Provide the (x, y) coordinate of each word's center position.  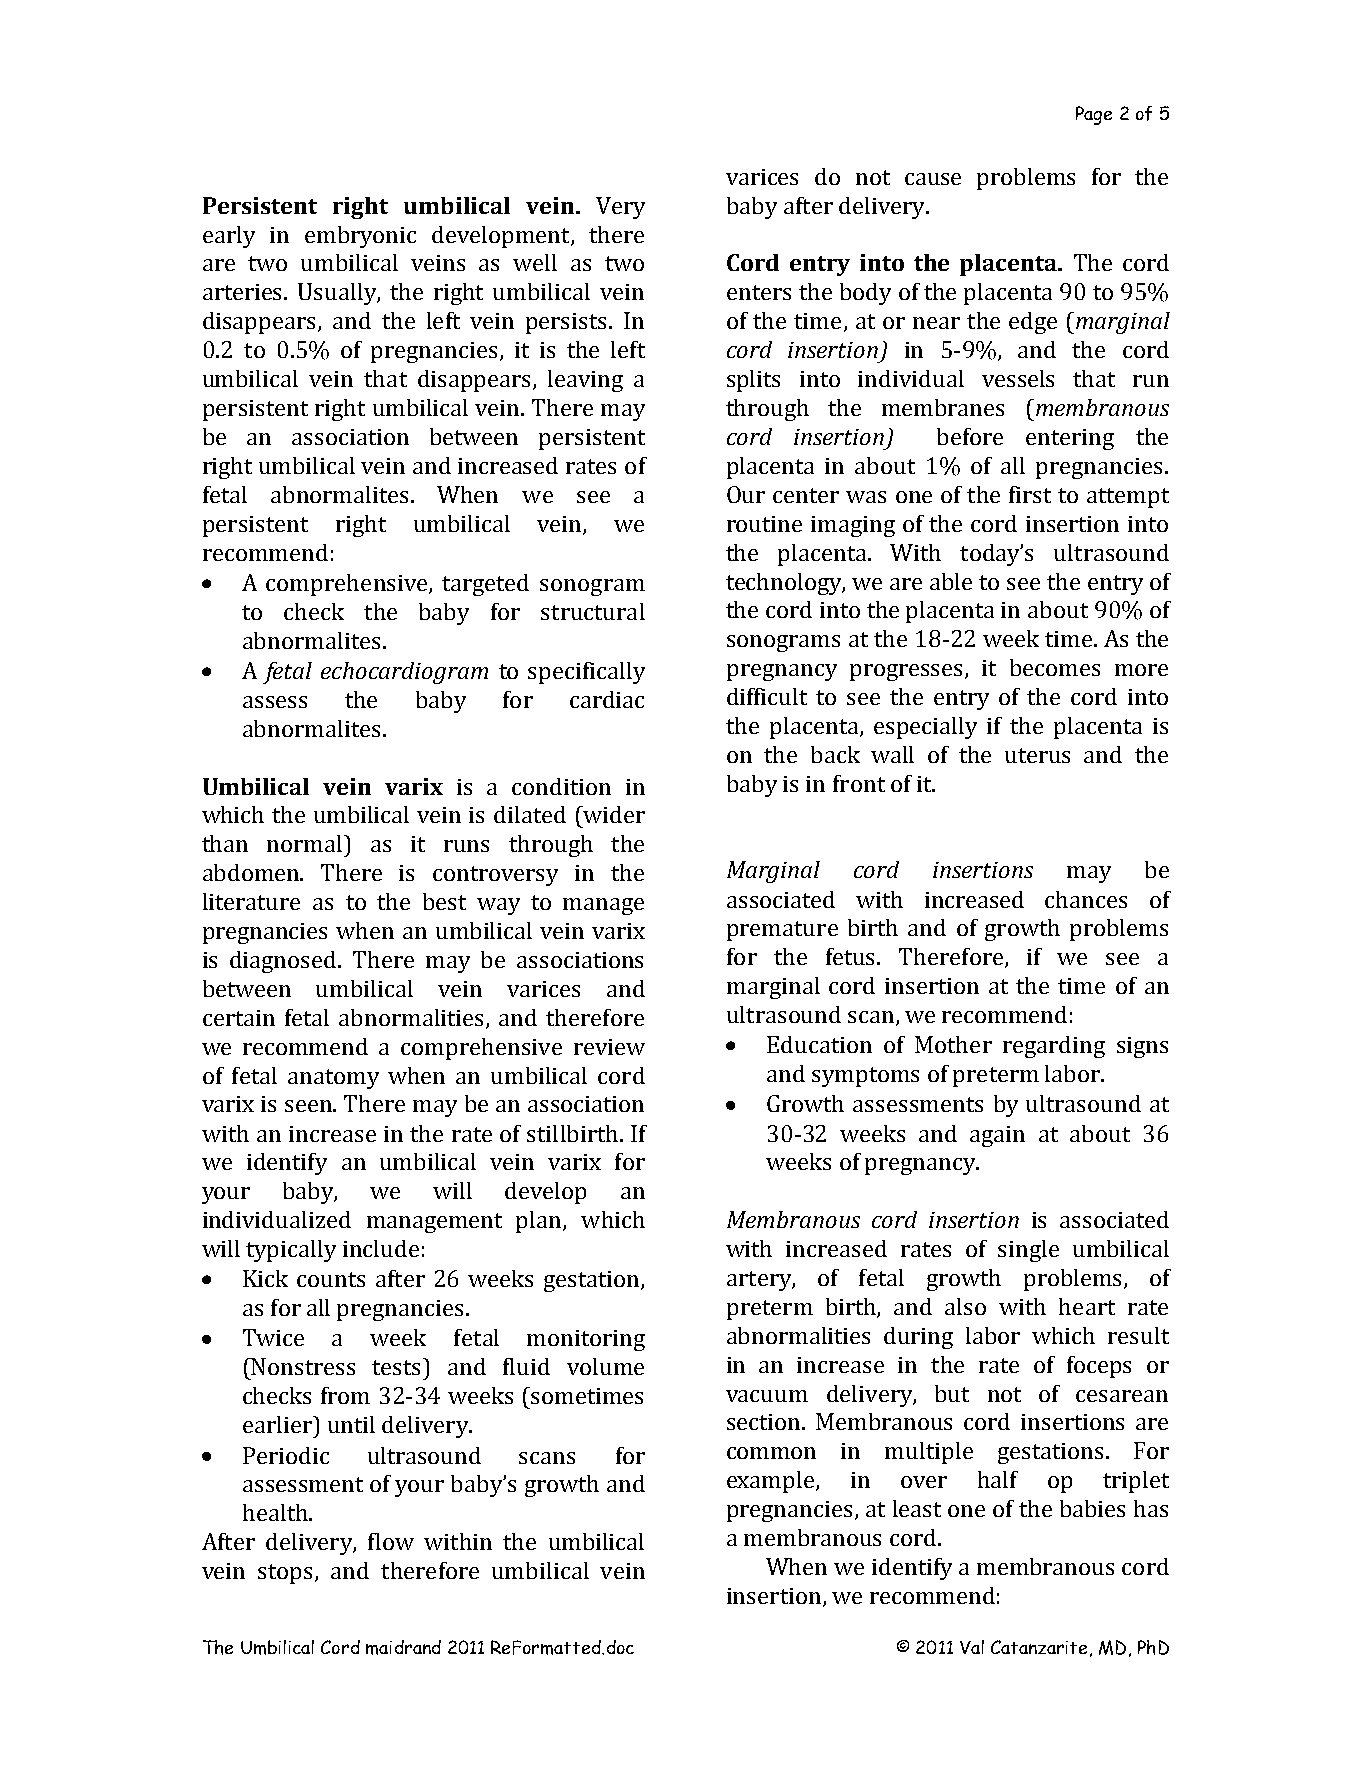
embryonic (360, 237)
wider (613, 814)
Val (972, 1647)
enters (759, 292)
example (772, 1482)
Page (1094, 115)
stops (287, 1574)
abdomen (252, 872)
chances (1086, 899)
